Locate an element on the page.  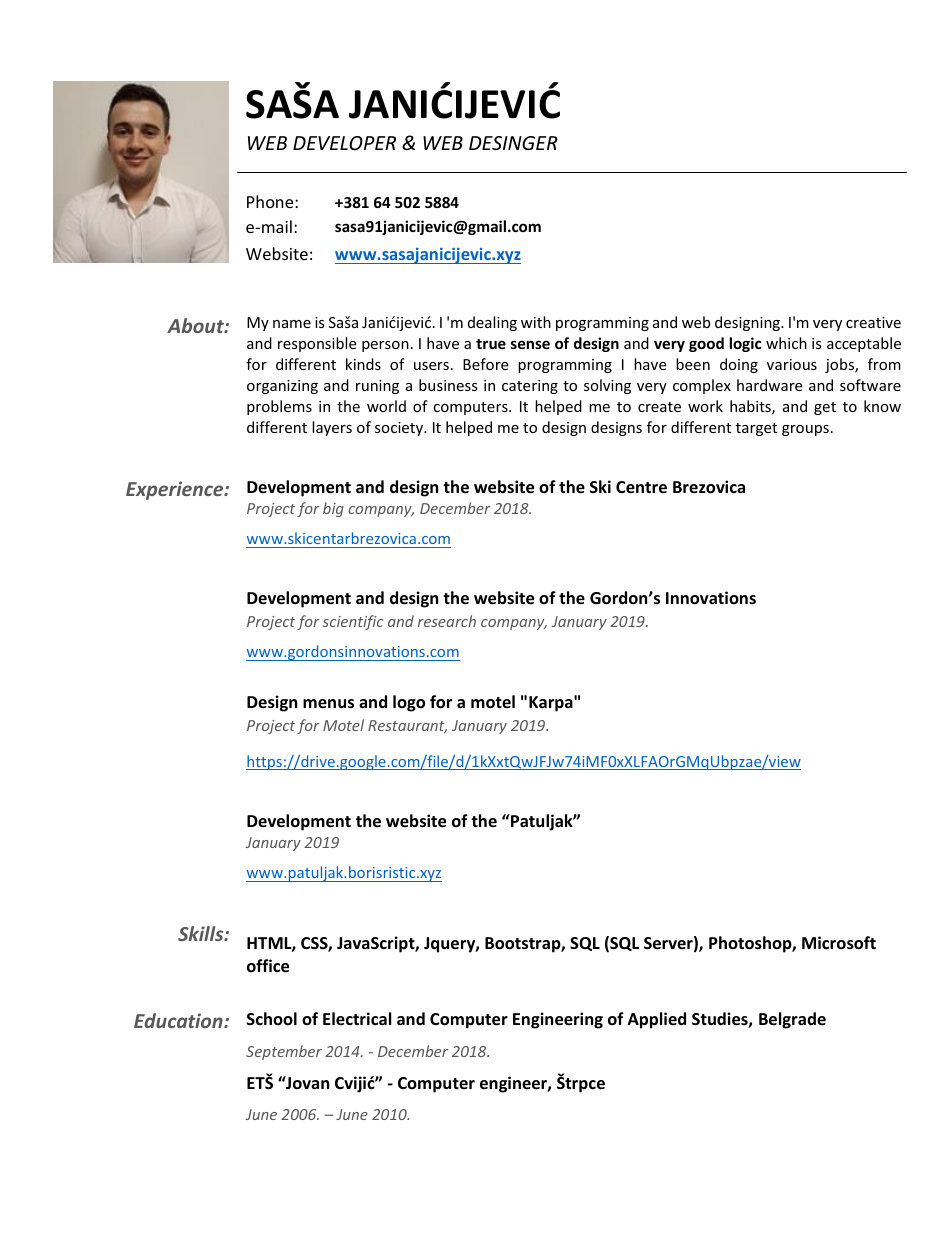
Centre is located at coordinates (641, 487).
